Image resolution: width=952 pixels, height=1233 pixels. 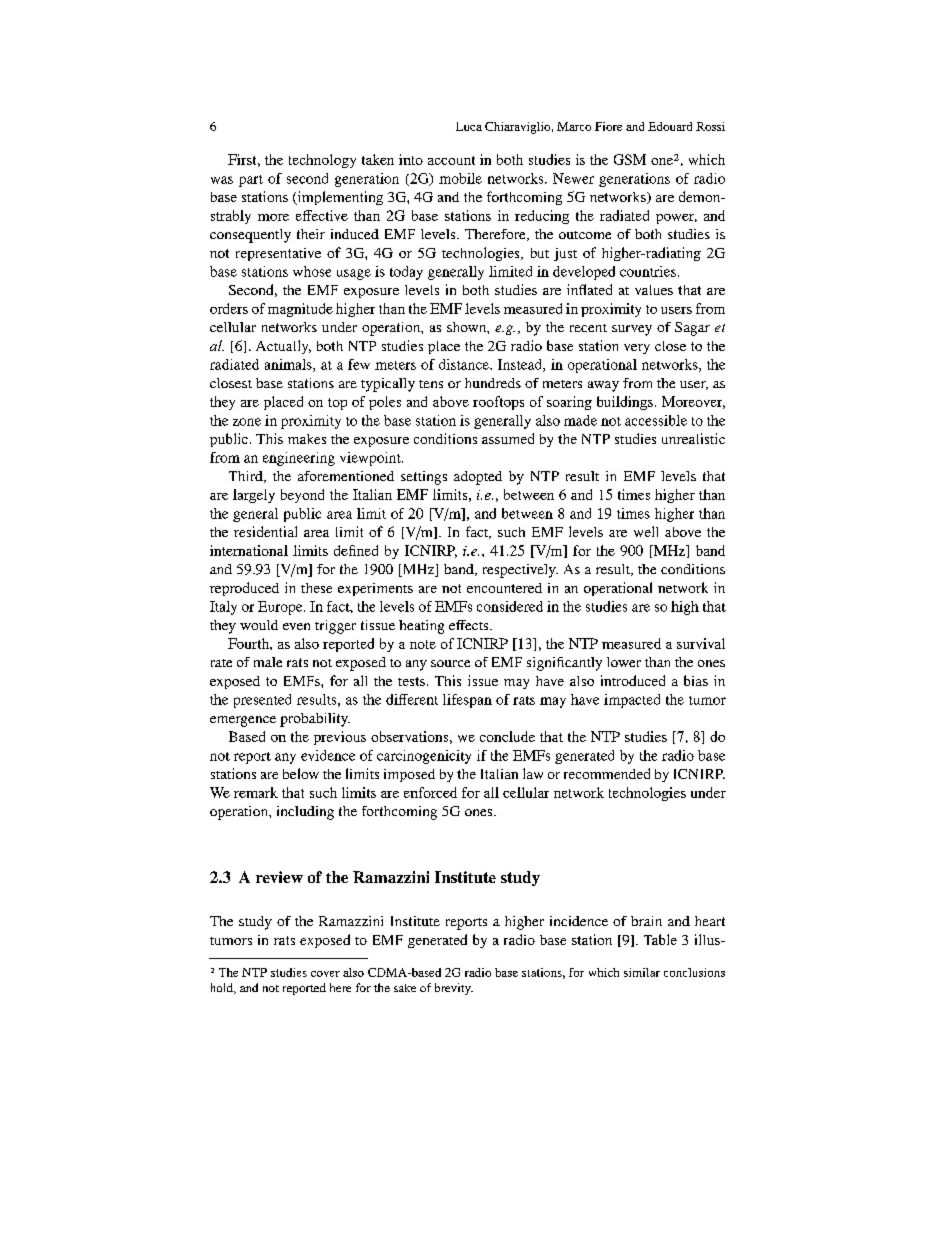 I want to click on cover, so click(x=325, y=974).
